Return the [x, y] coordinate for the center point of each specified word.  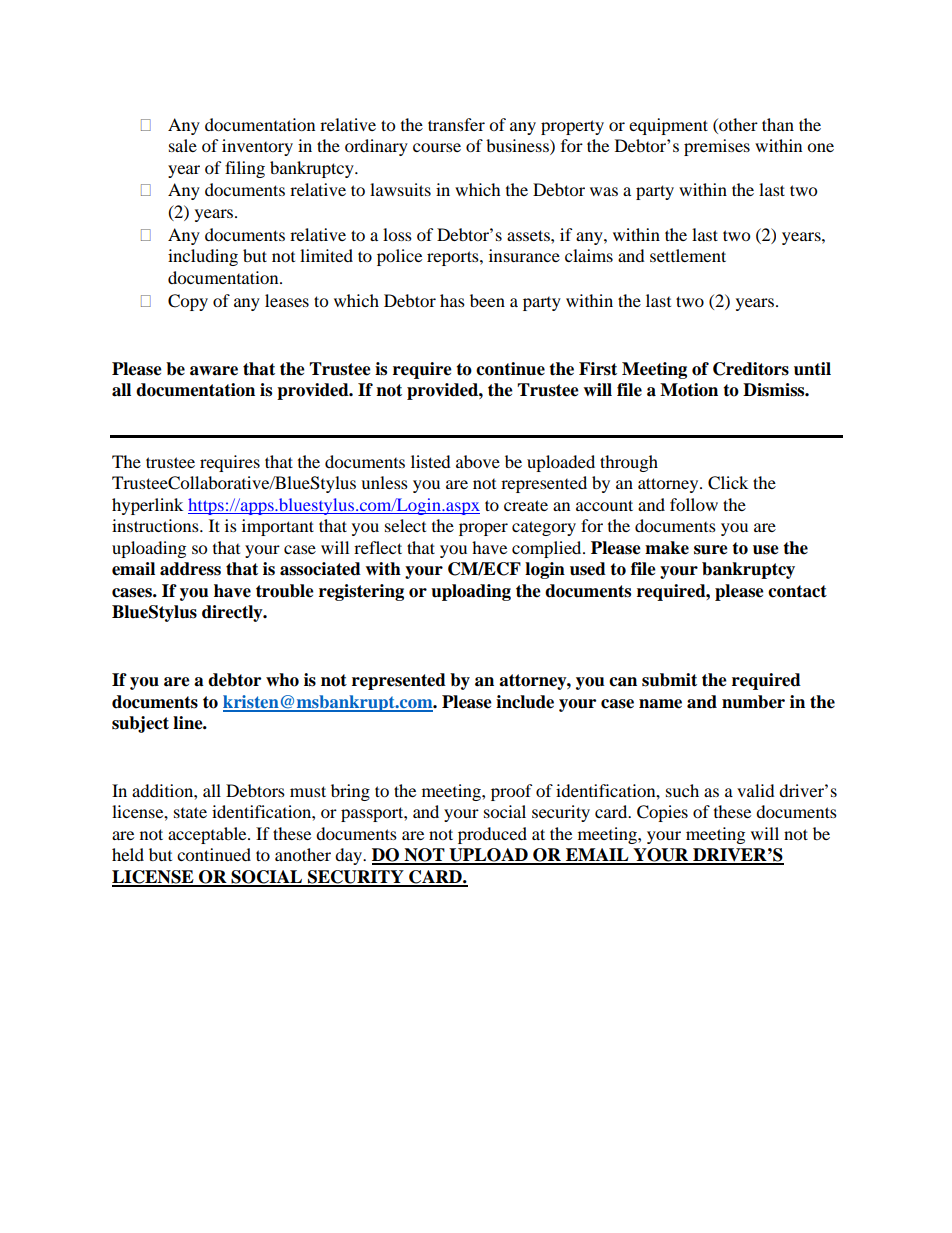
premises [717, 147]
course [437, 147]
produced [492, 835]
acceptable [208, 835]
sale [183, 145]
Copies [662, 813]
